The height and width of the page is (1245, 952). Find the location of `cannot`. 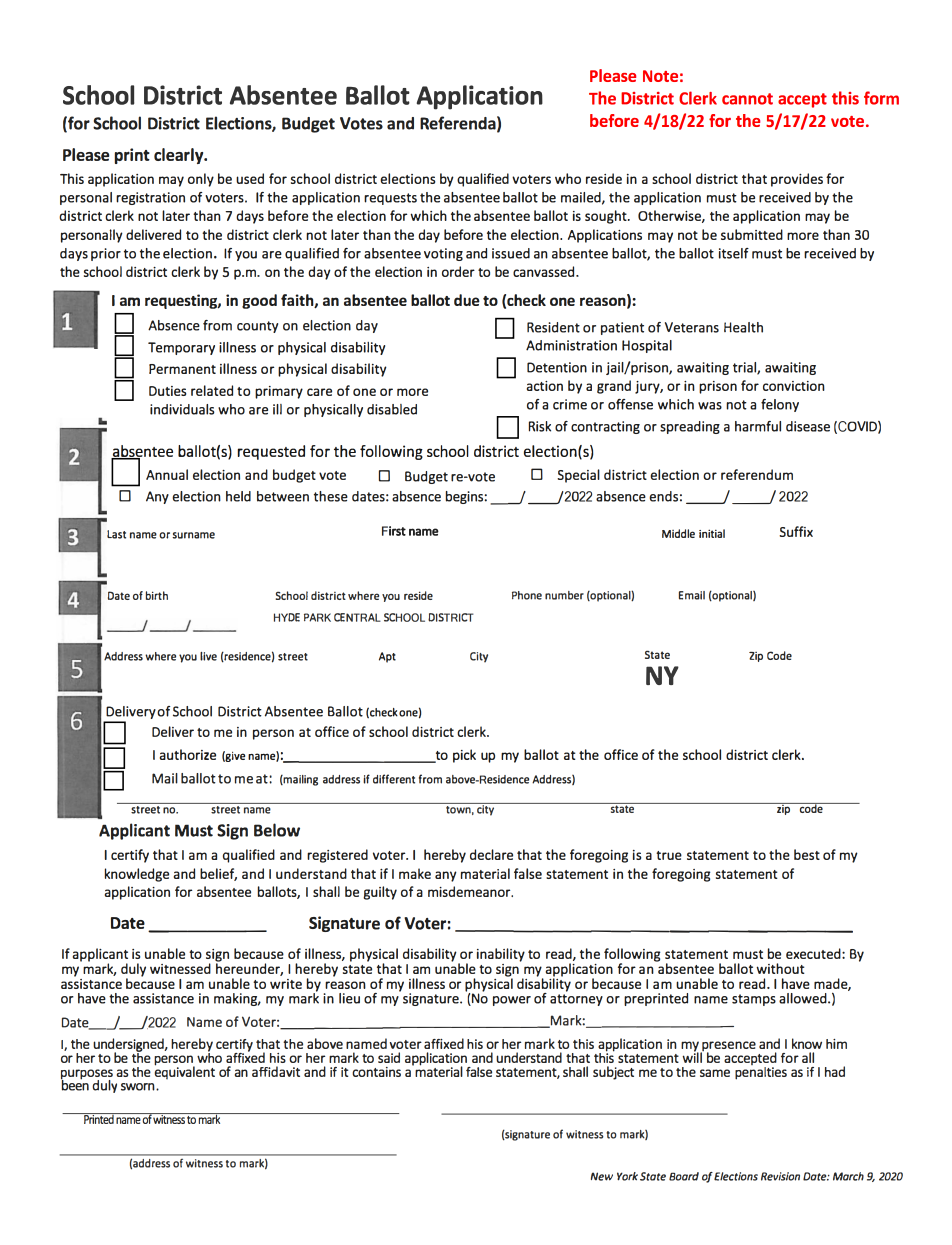

cannot is located at coordinates (747, 99).
